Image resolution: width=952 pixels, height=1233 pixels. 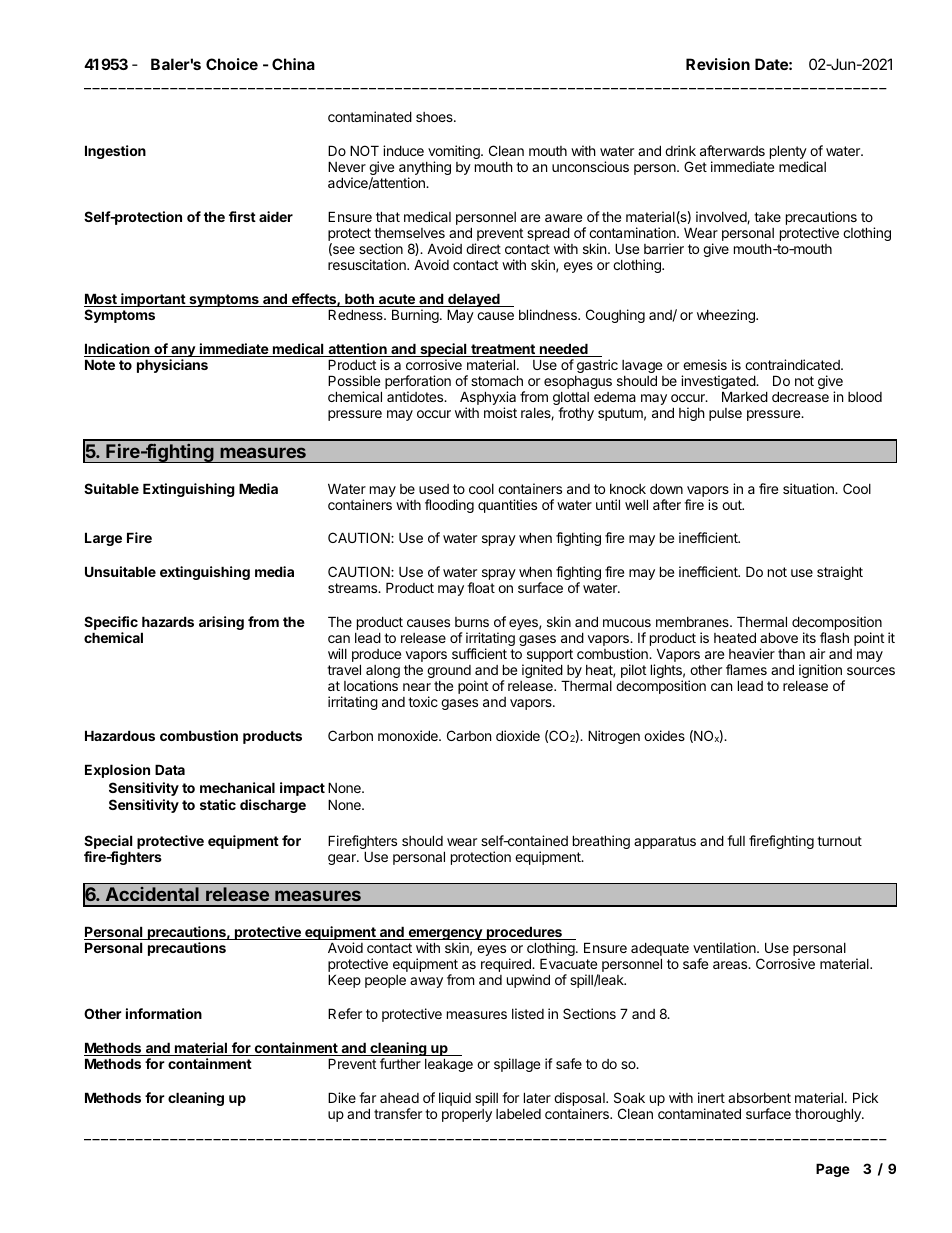 I want to click on Revision, so click(x=718, y=64).
